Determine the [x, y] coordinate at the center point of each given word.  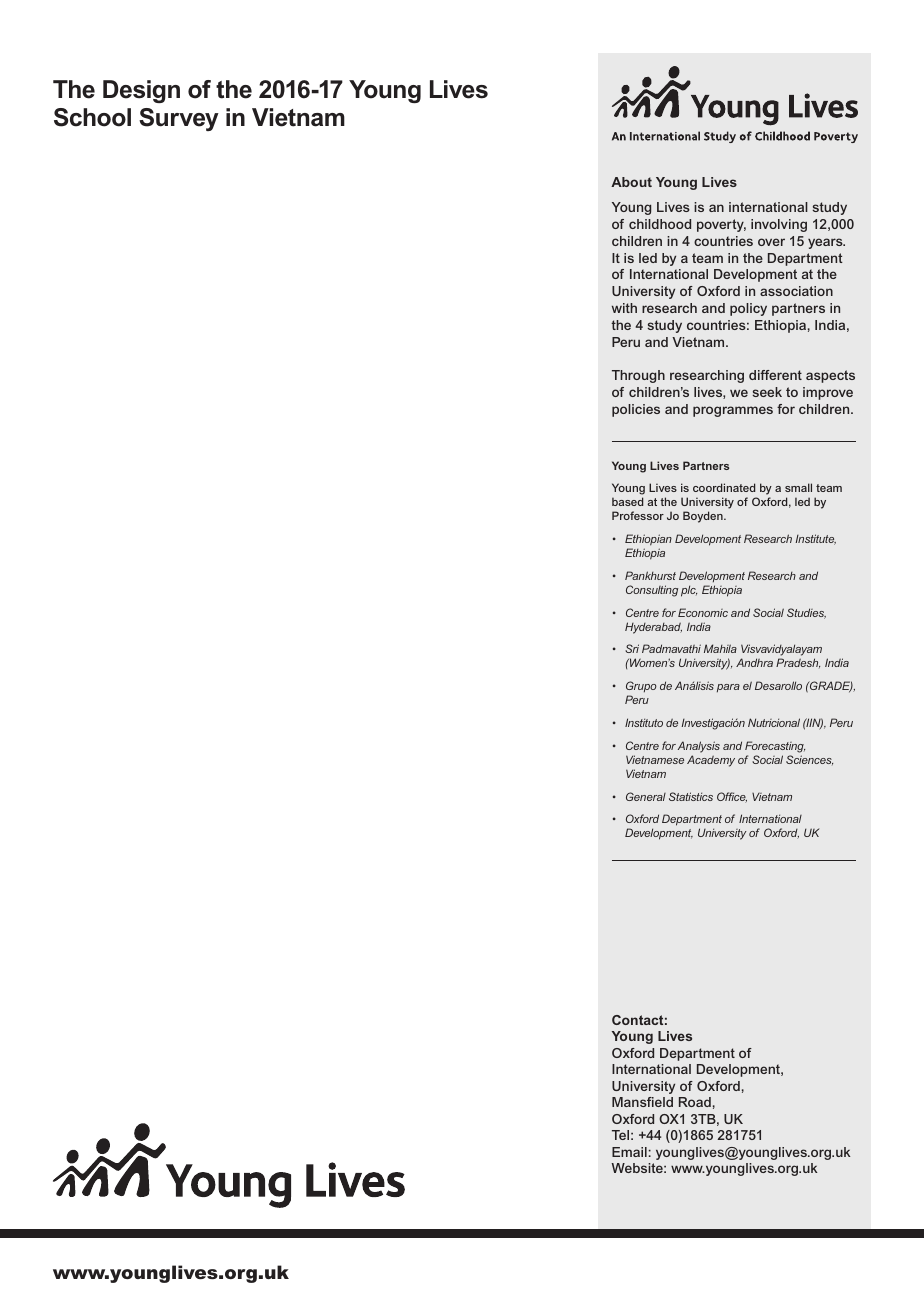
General [646, 796]
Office [732, 797]
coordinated [724, 487]
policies [636, 410]
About [631, 182]
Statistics [691, 796]
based [627, 501]
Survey [179, 119]
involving [779, 225]
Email [629, 1152]
